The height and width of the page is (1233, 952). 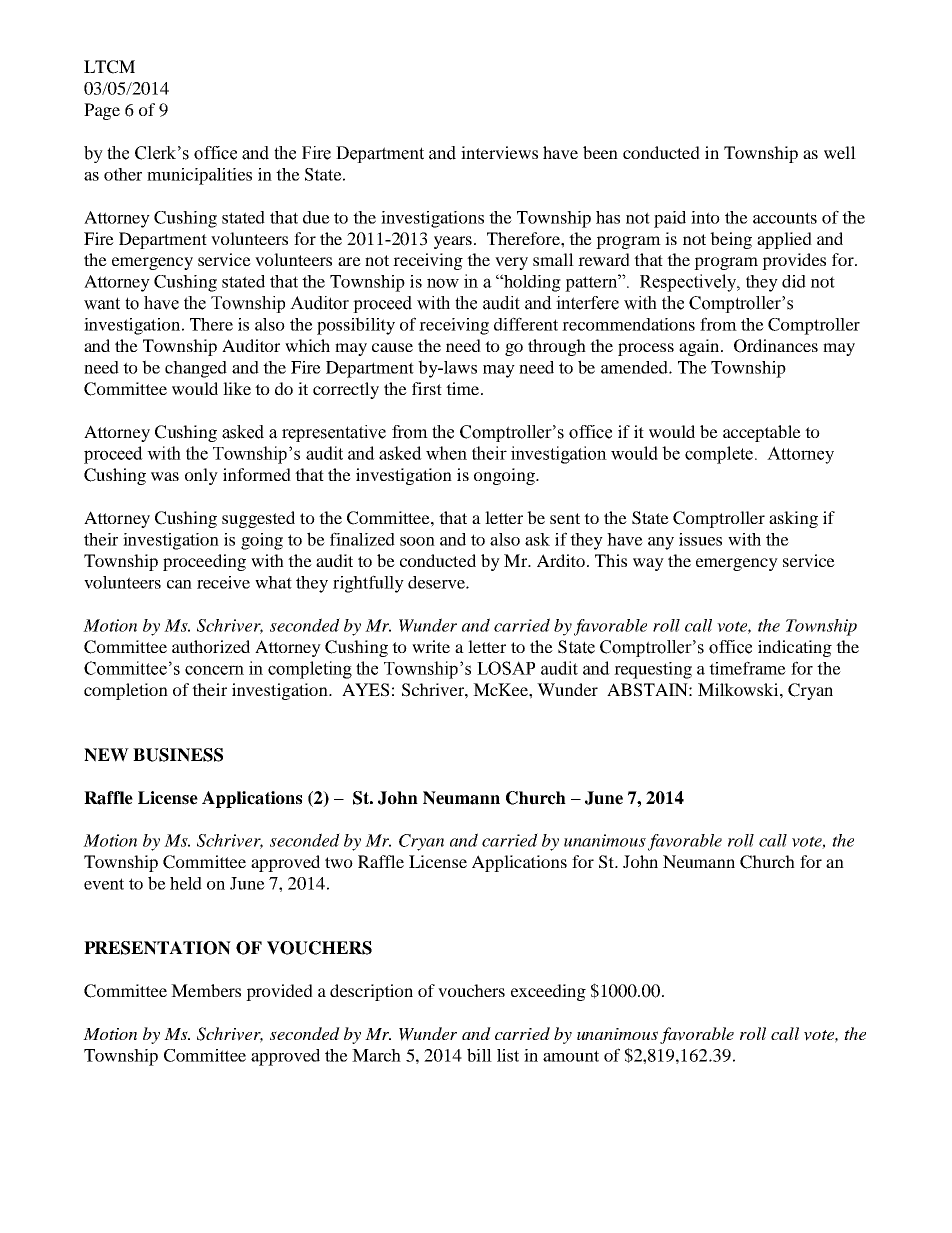 I want to click on deserve, so click(x=437, y=582).
